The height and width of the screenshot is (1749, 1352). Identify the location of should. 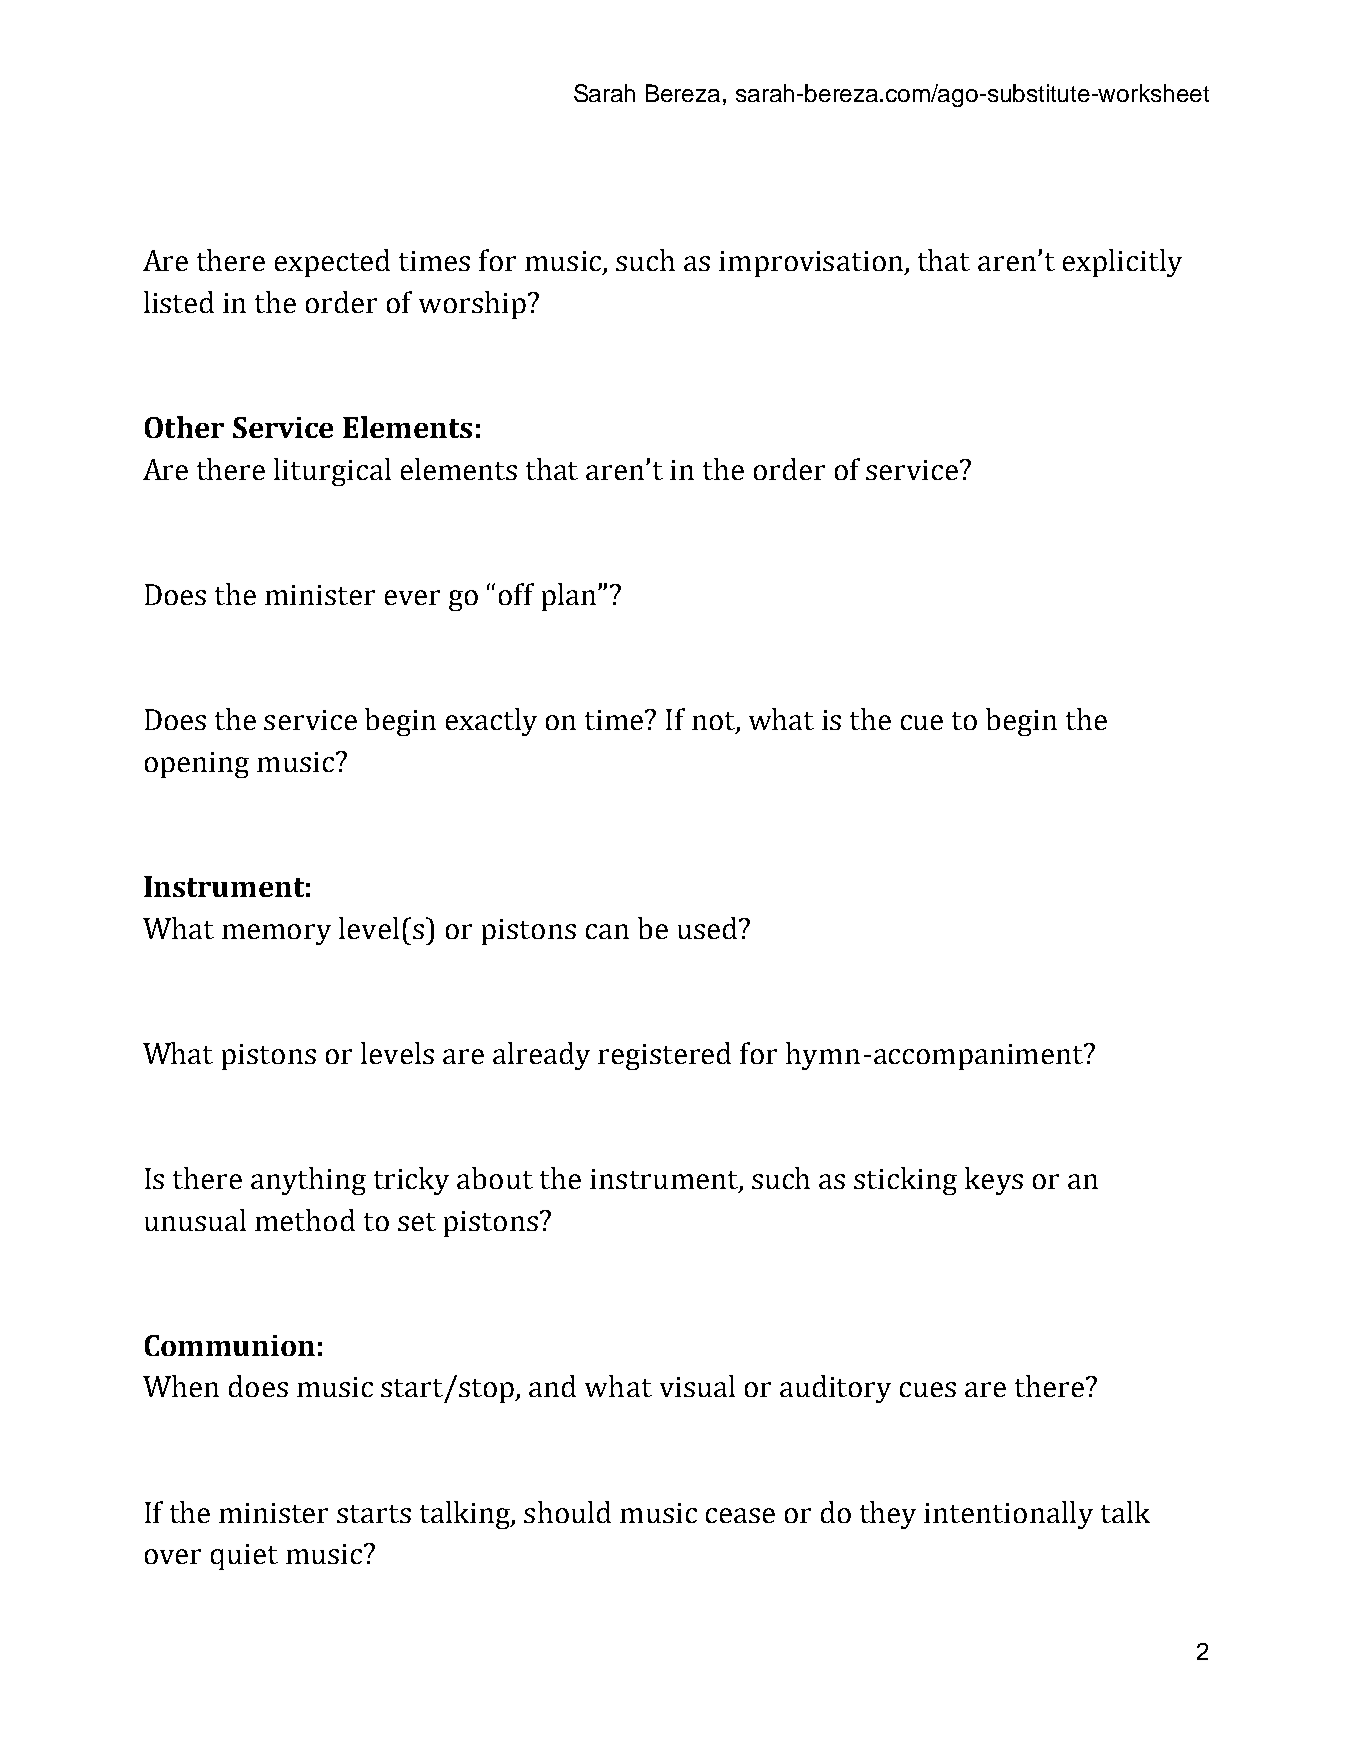
(567, 1512).
